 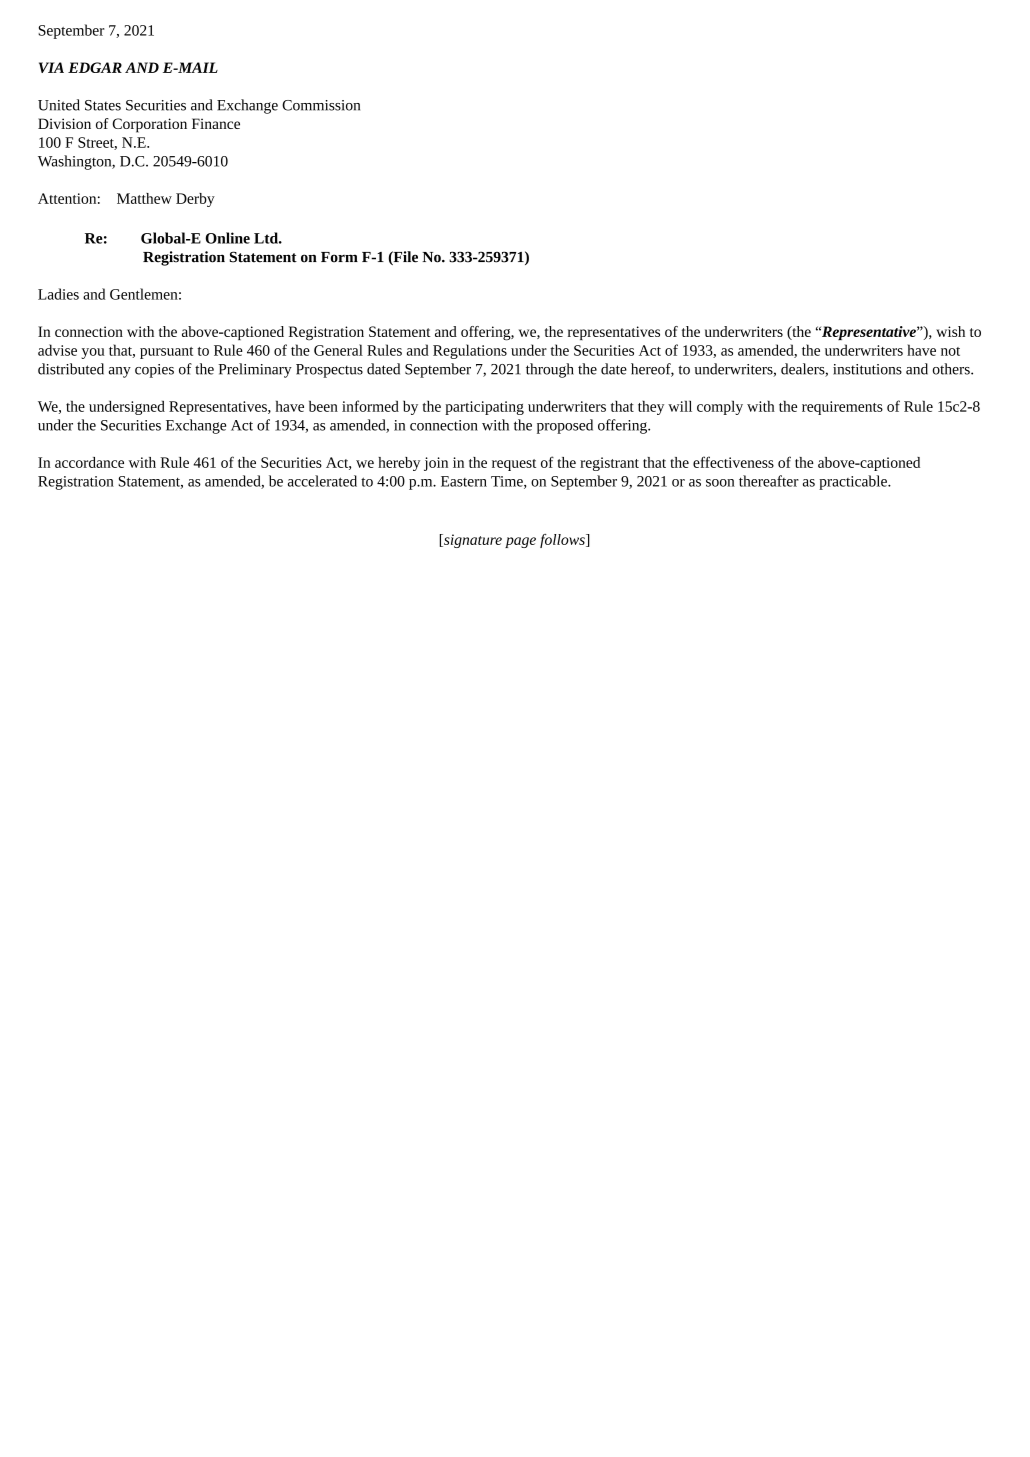 I want to click on wish, so click(x=950, y=331).
